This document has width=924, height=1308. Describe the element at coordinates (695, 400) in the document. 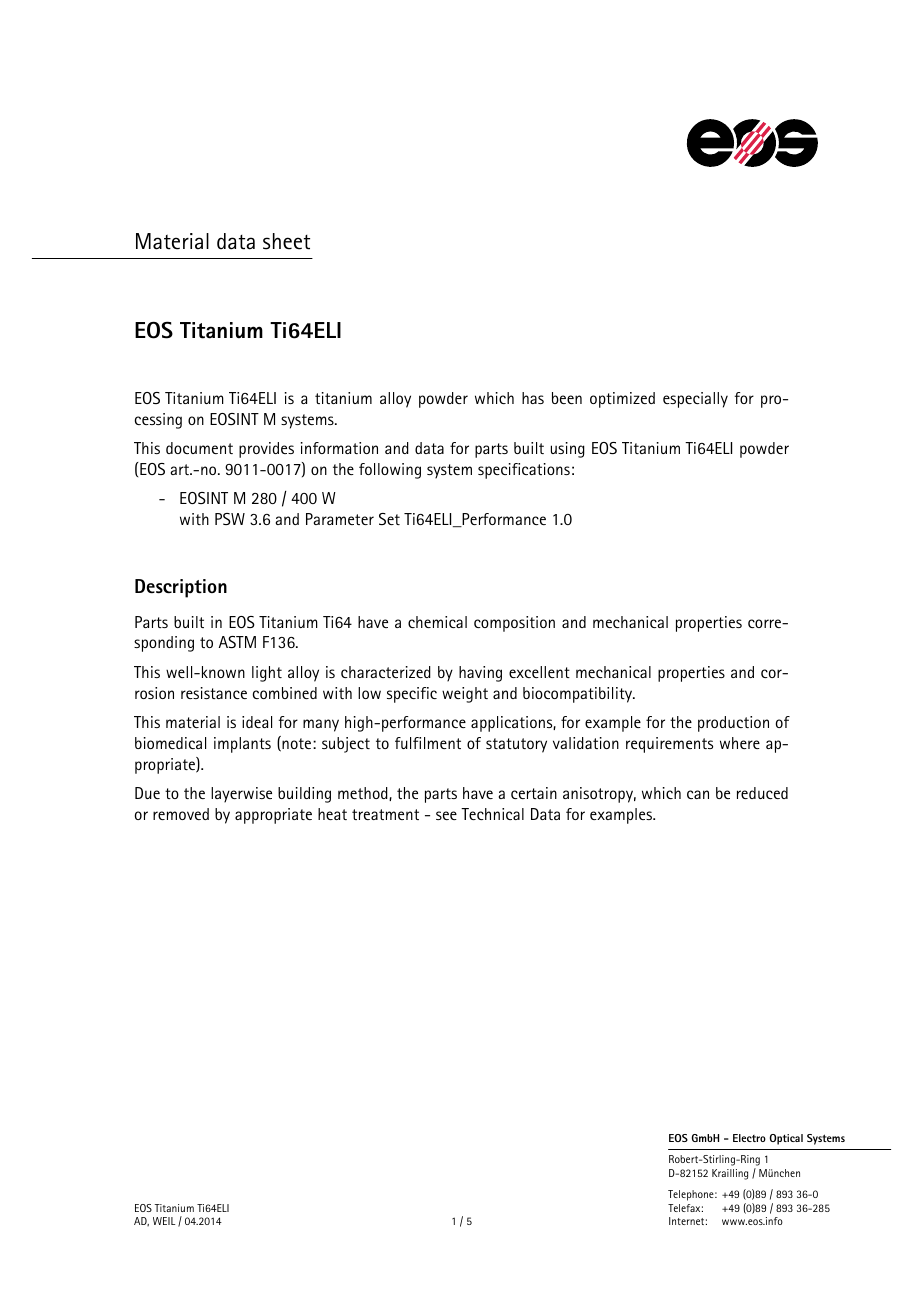

I see `especially` at that location.
